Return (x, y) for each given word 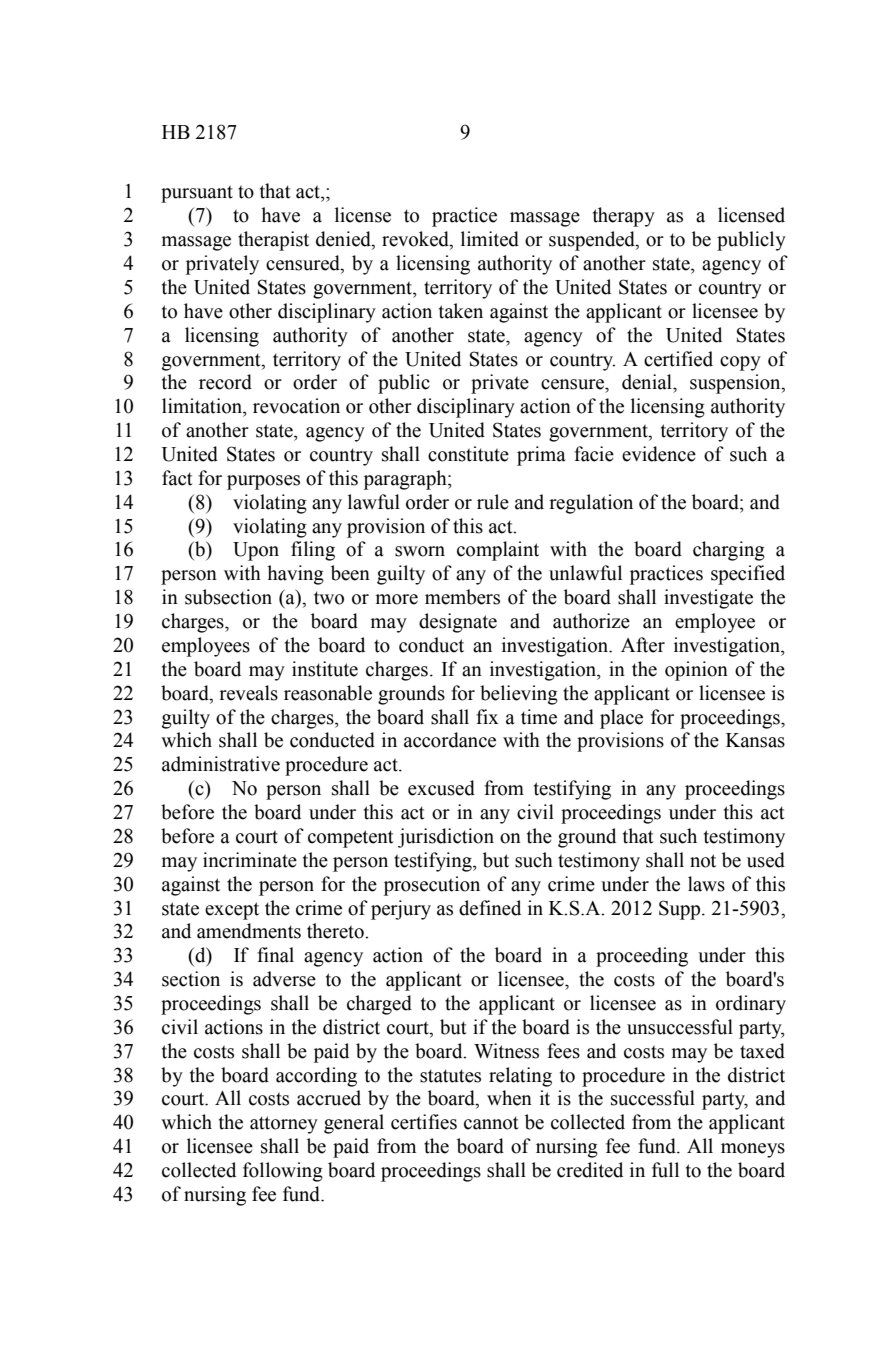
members (462, 597)
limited (490, 239)
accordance (450, 740)
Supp (681, 910)
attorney (284, 1125)
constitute (468, 454)
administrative (221, 764)
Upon (256, 551)
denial (648, 382)
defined (490, 908)
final (275, 955)
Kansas (755, 740)
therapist (273, 241)
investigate (708, 599)
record (225, 382)
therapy (624, 217)
